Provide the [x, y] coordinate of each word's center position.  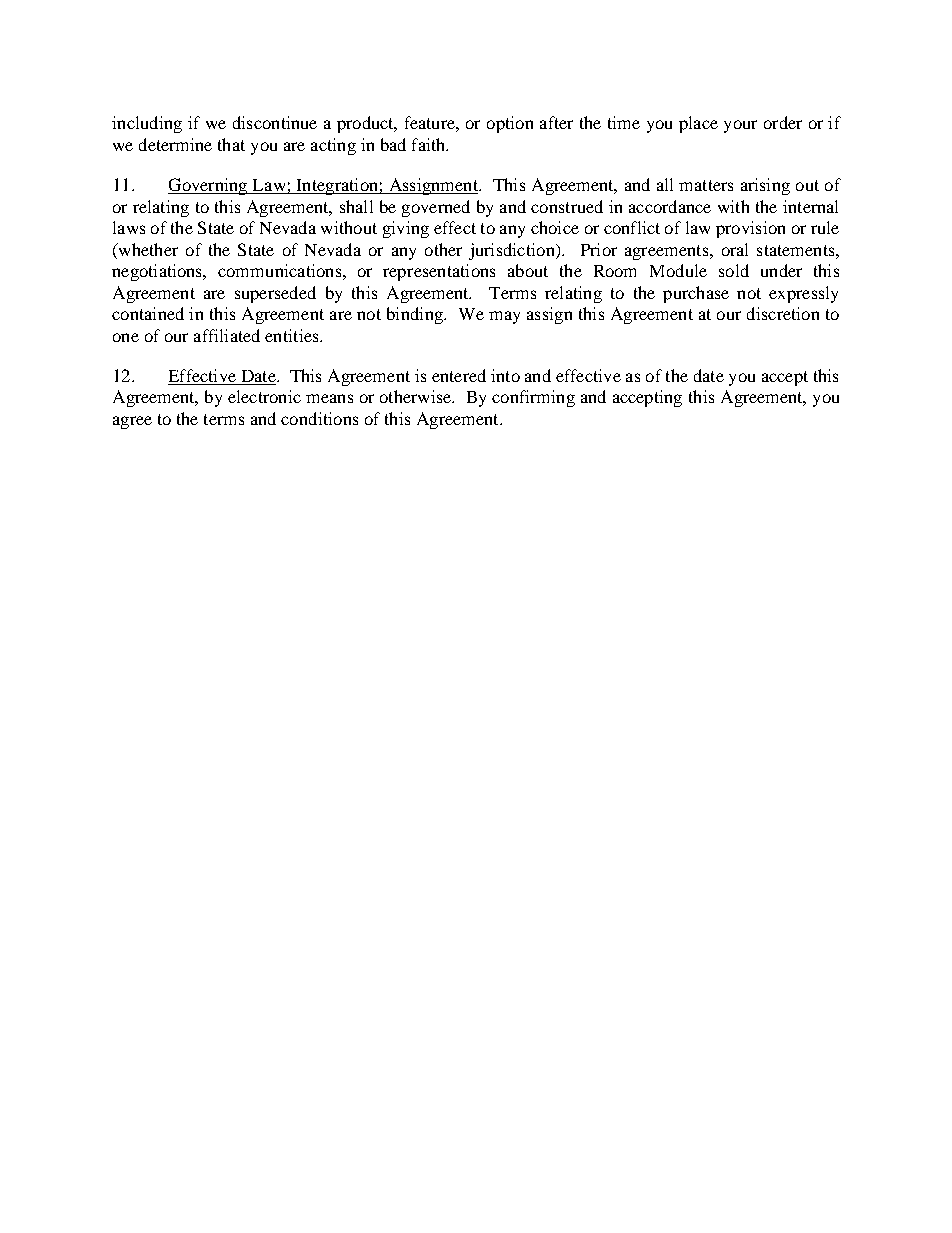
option [510, 124]
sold [734, 270]
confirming [533, 398]
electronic [264, 396]
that [231, 144]
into [505, 375]
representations [439, 272]
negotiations [158, 272]
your [740, 126]
